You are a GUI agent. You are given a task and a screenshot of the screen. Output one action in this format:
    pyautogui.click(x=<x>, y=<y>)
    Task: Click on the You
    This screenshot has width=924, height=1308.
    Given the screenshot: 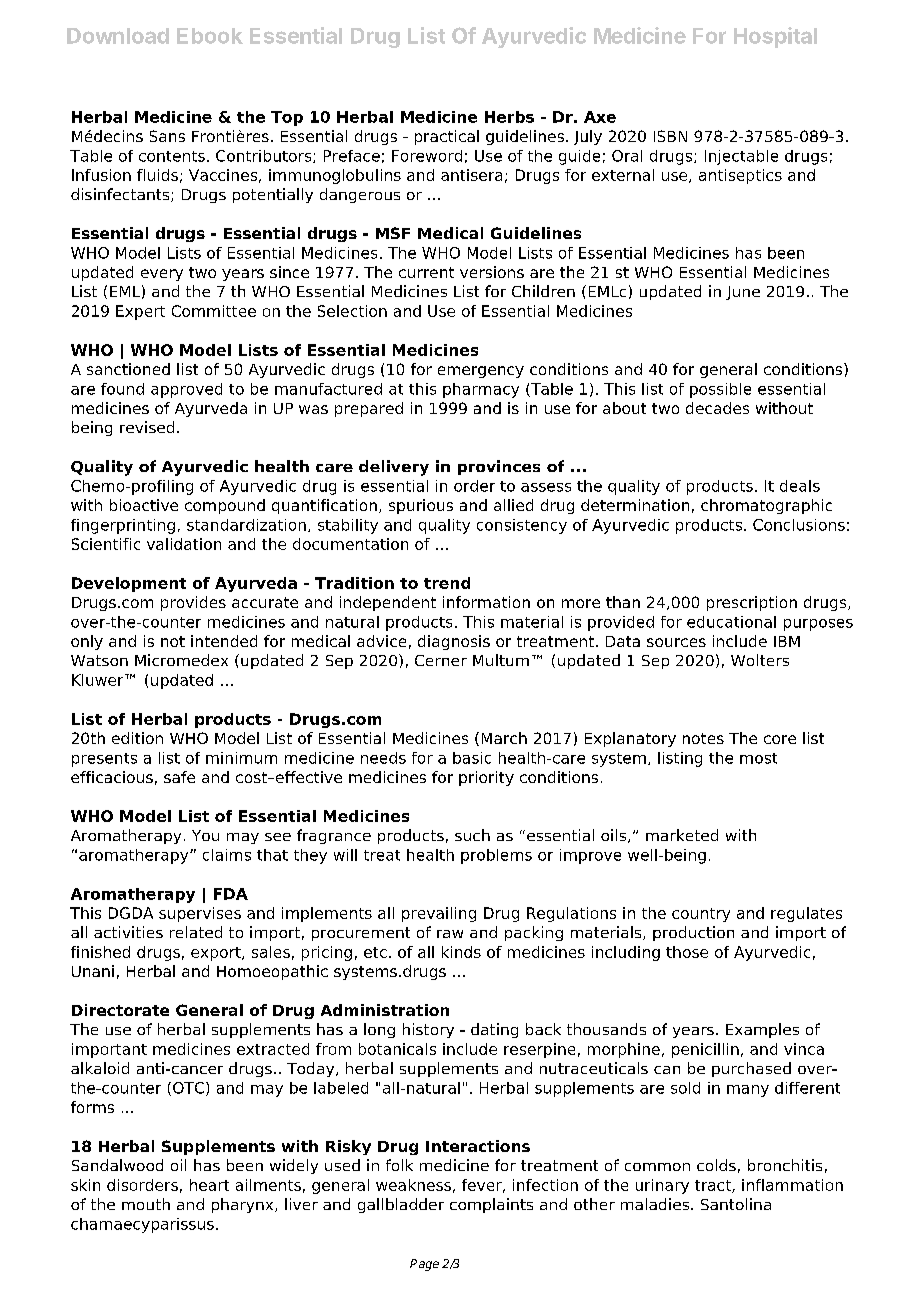 What is the action you would take?
    pyautogui.click(x=205, y=835)
